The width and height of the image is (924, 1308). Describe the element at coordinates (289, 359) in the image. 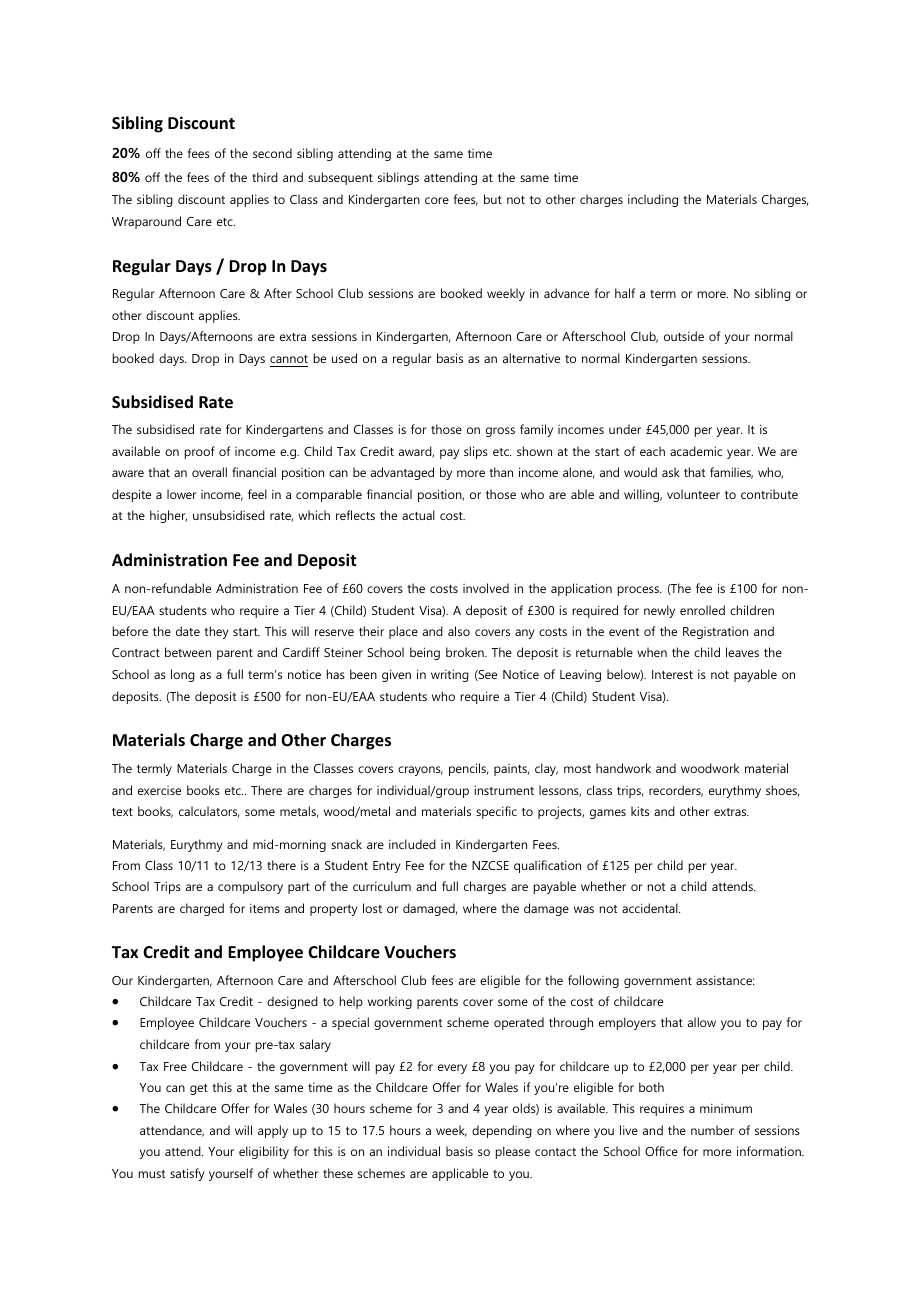

I see `cannot` at that location.
